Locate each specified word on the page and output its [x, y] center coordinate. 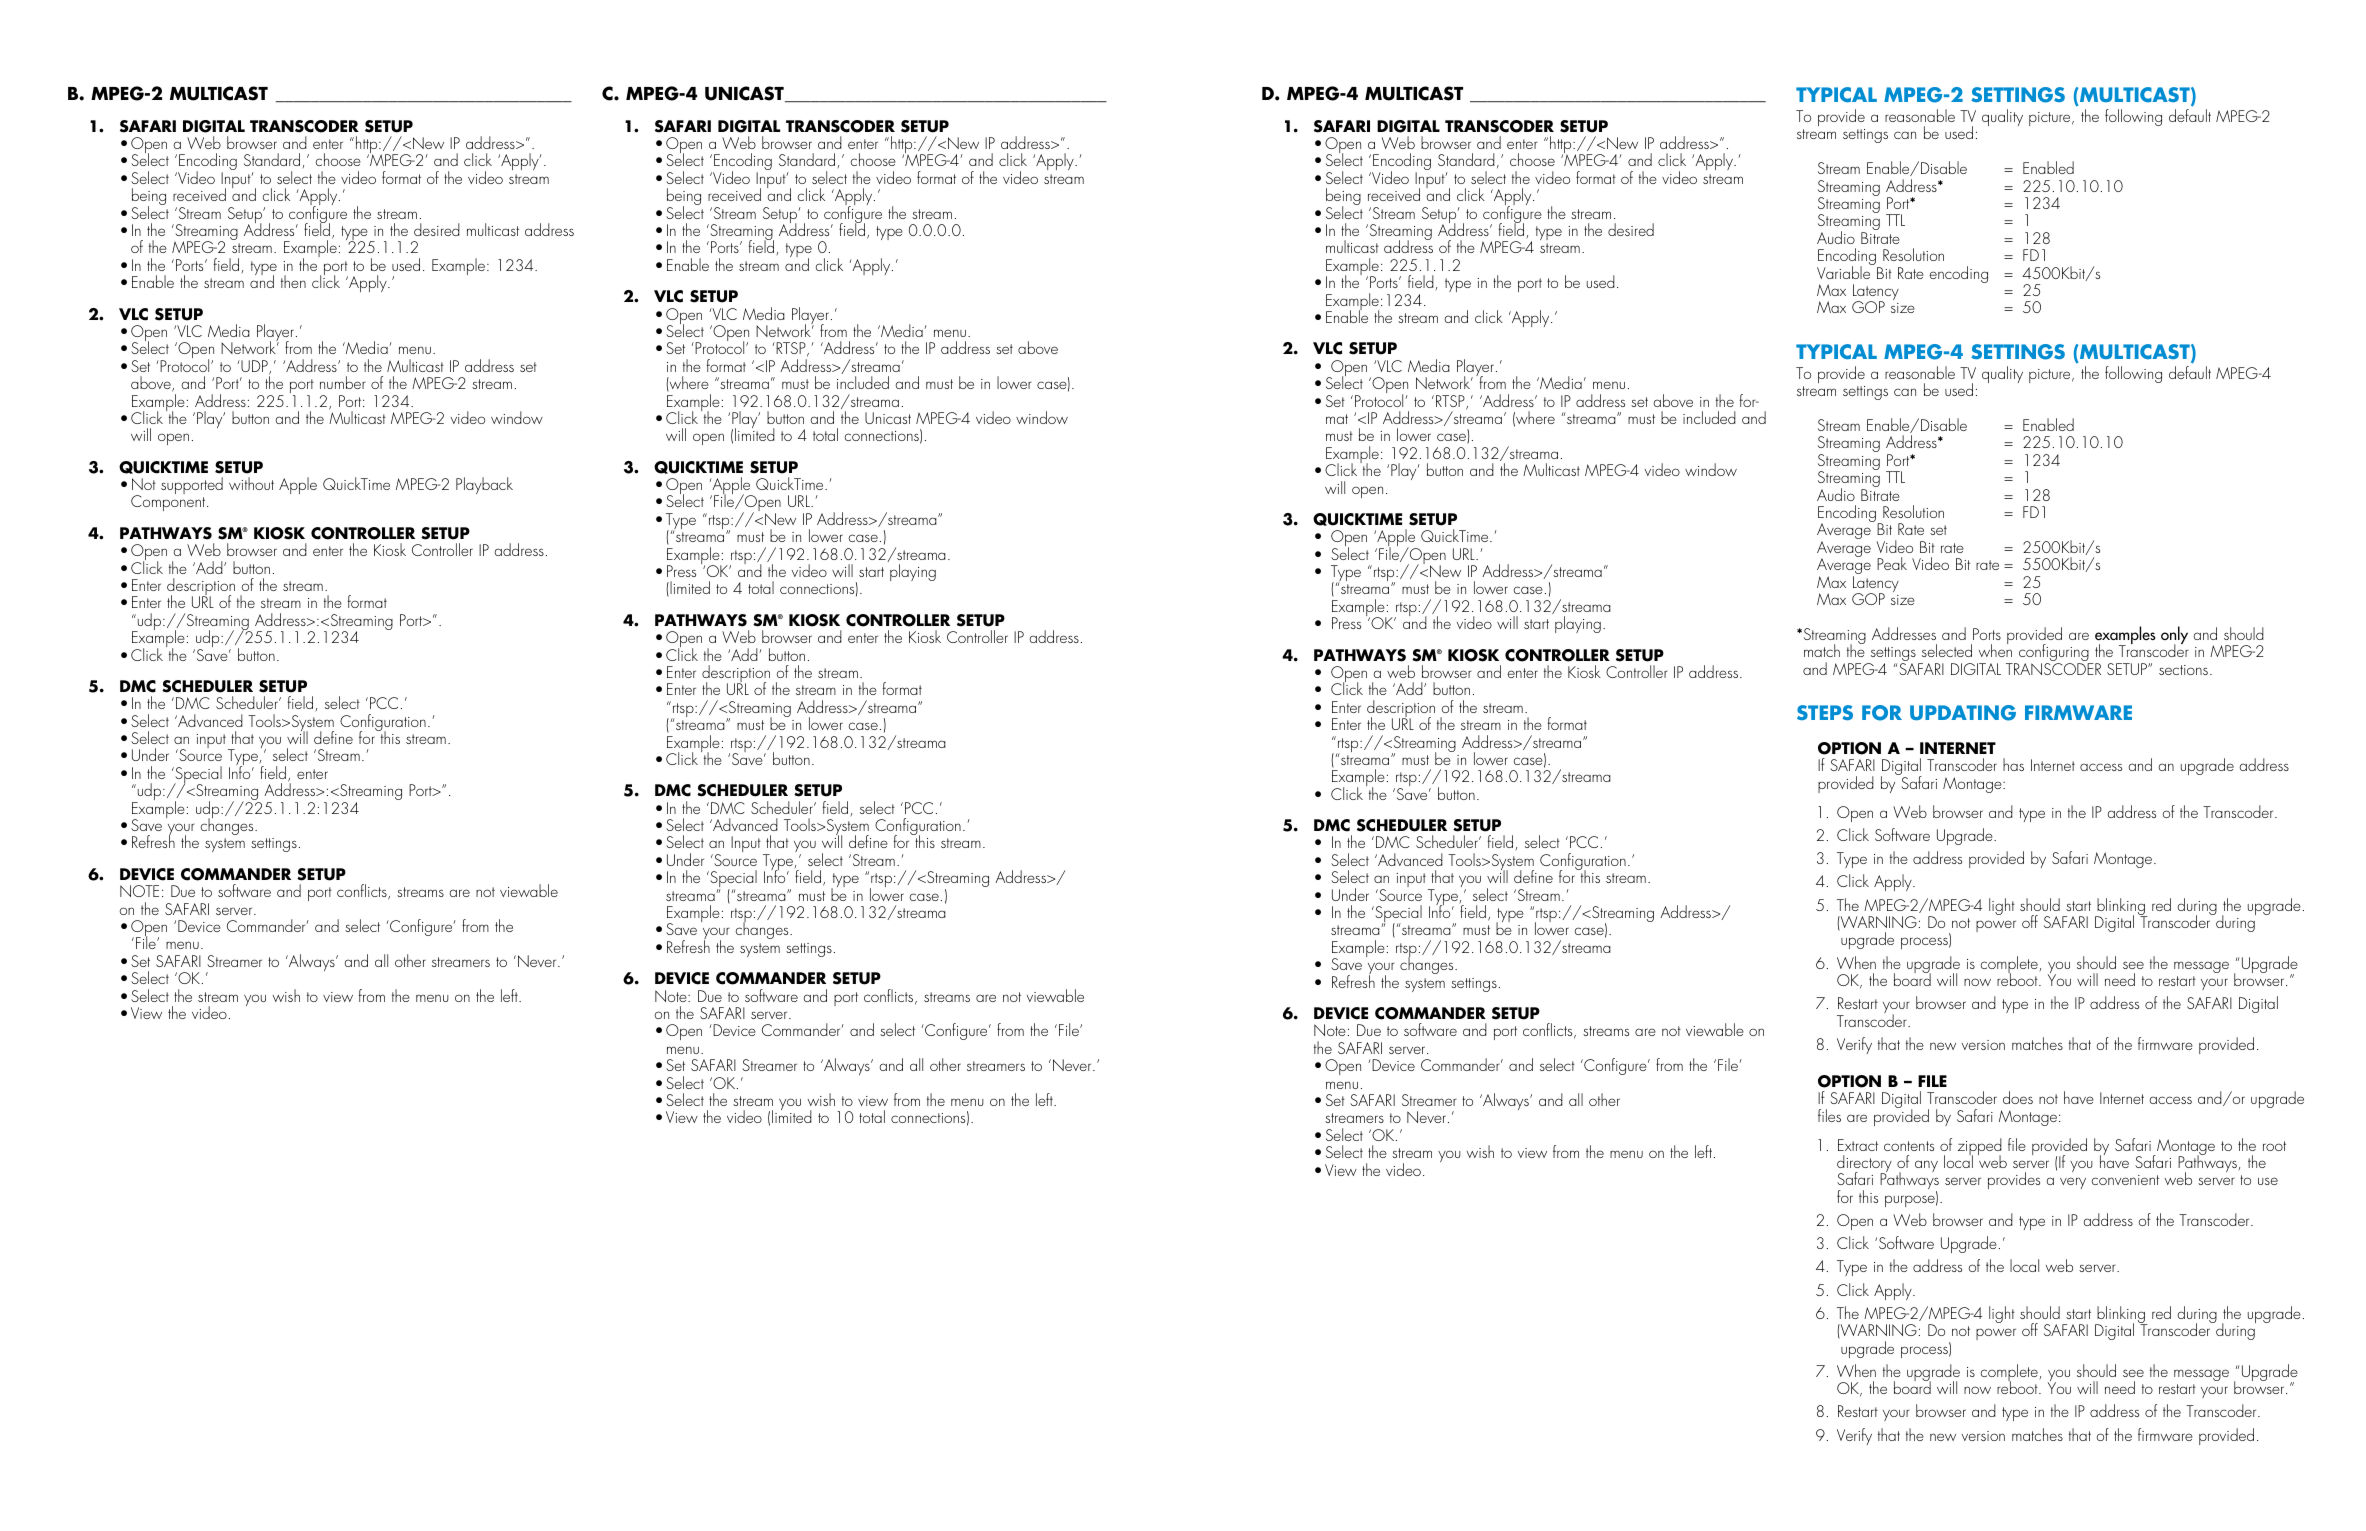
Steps [1825, 712]
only [2174, 636]
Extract [1858, 1145]
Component [169, 503]
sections [2183, 670]
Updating [1963, 713]
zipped [1980, 1148]
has [2013, 764]
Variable [1845, 271]
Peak [1892, 563]
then [293, 281]
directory [1864, 1165]
